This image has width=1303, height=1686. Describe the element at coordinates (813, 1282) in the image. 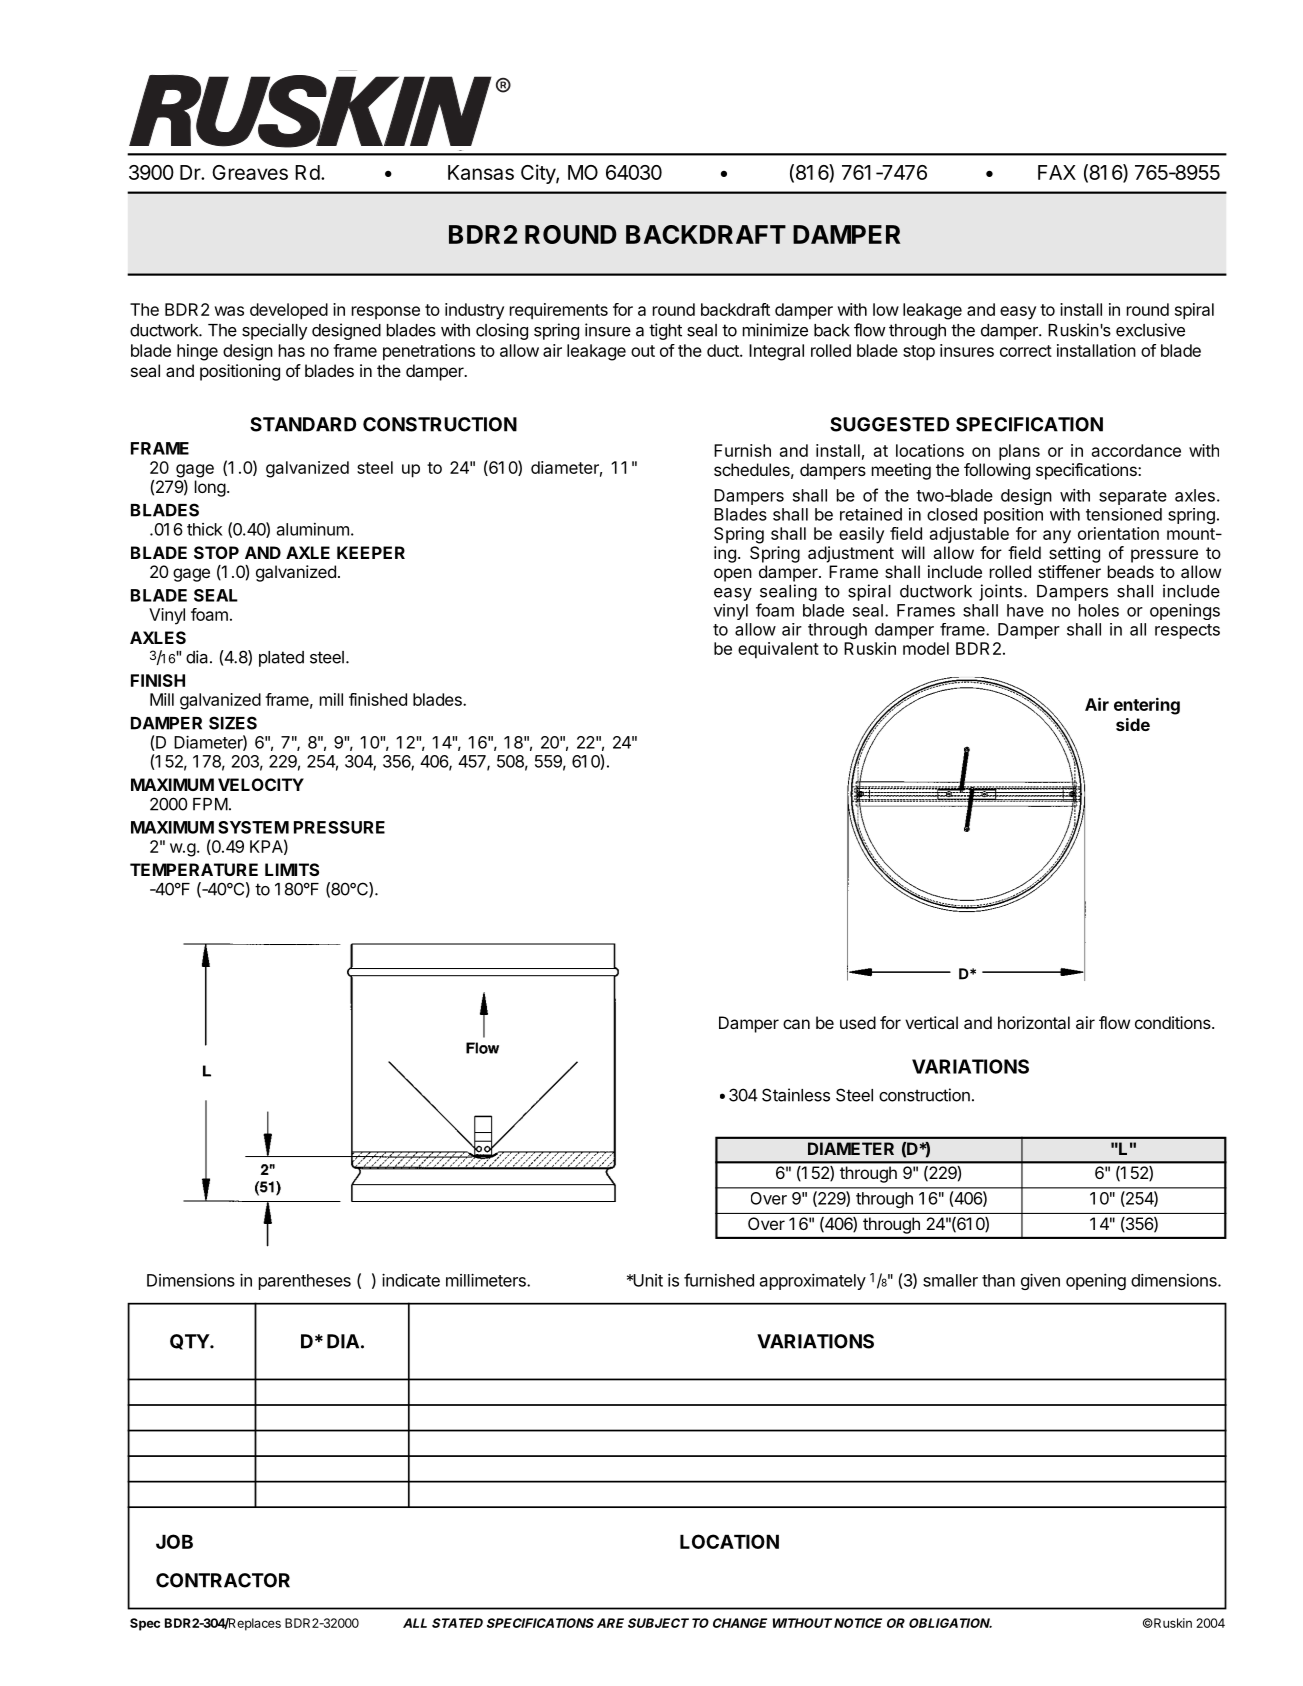

I see `approximately` at that location.
